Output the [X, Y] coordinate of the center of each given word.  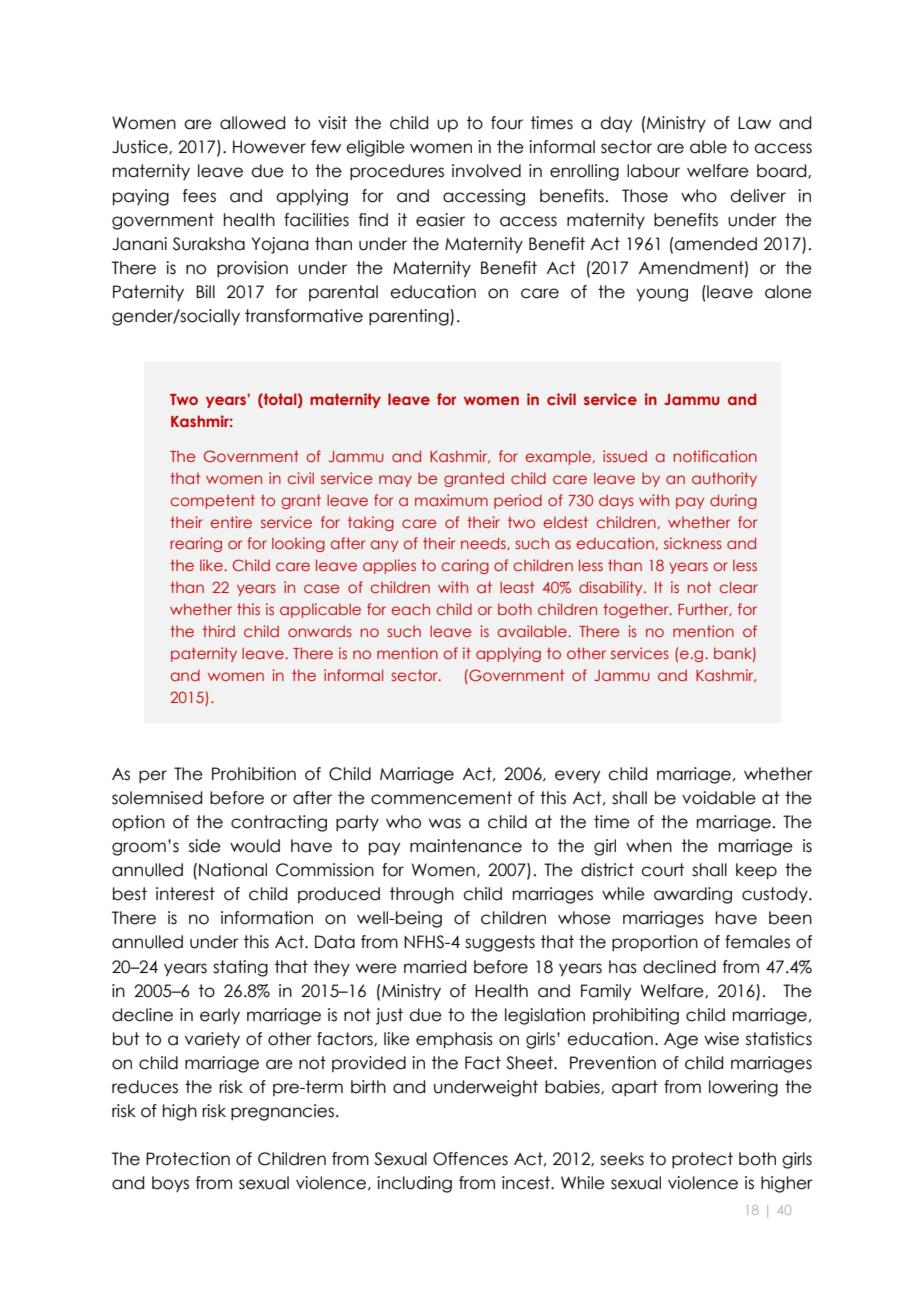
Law [754, 123]
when [649, 846]
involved [486, 171]
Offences [470, 1159]
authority [724, 479]
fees [199, 196]
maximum [451, 500]
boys [170, 1184]
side [205, 846]
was [445, 823]
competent [213, 501]
